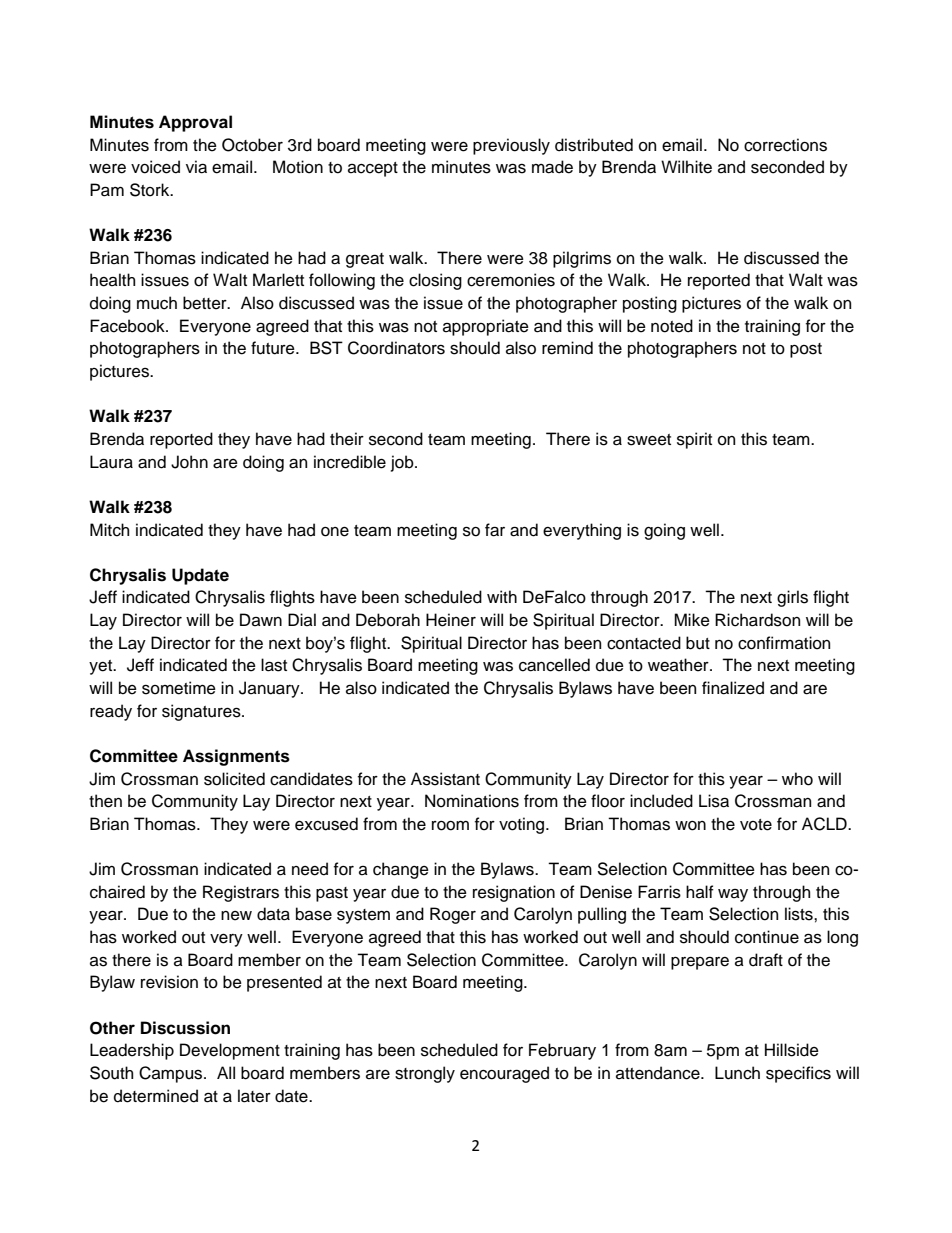  I want to click on corrections, so click(785, 145).
